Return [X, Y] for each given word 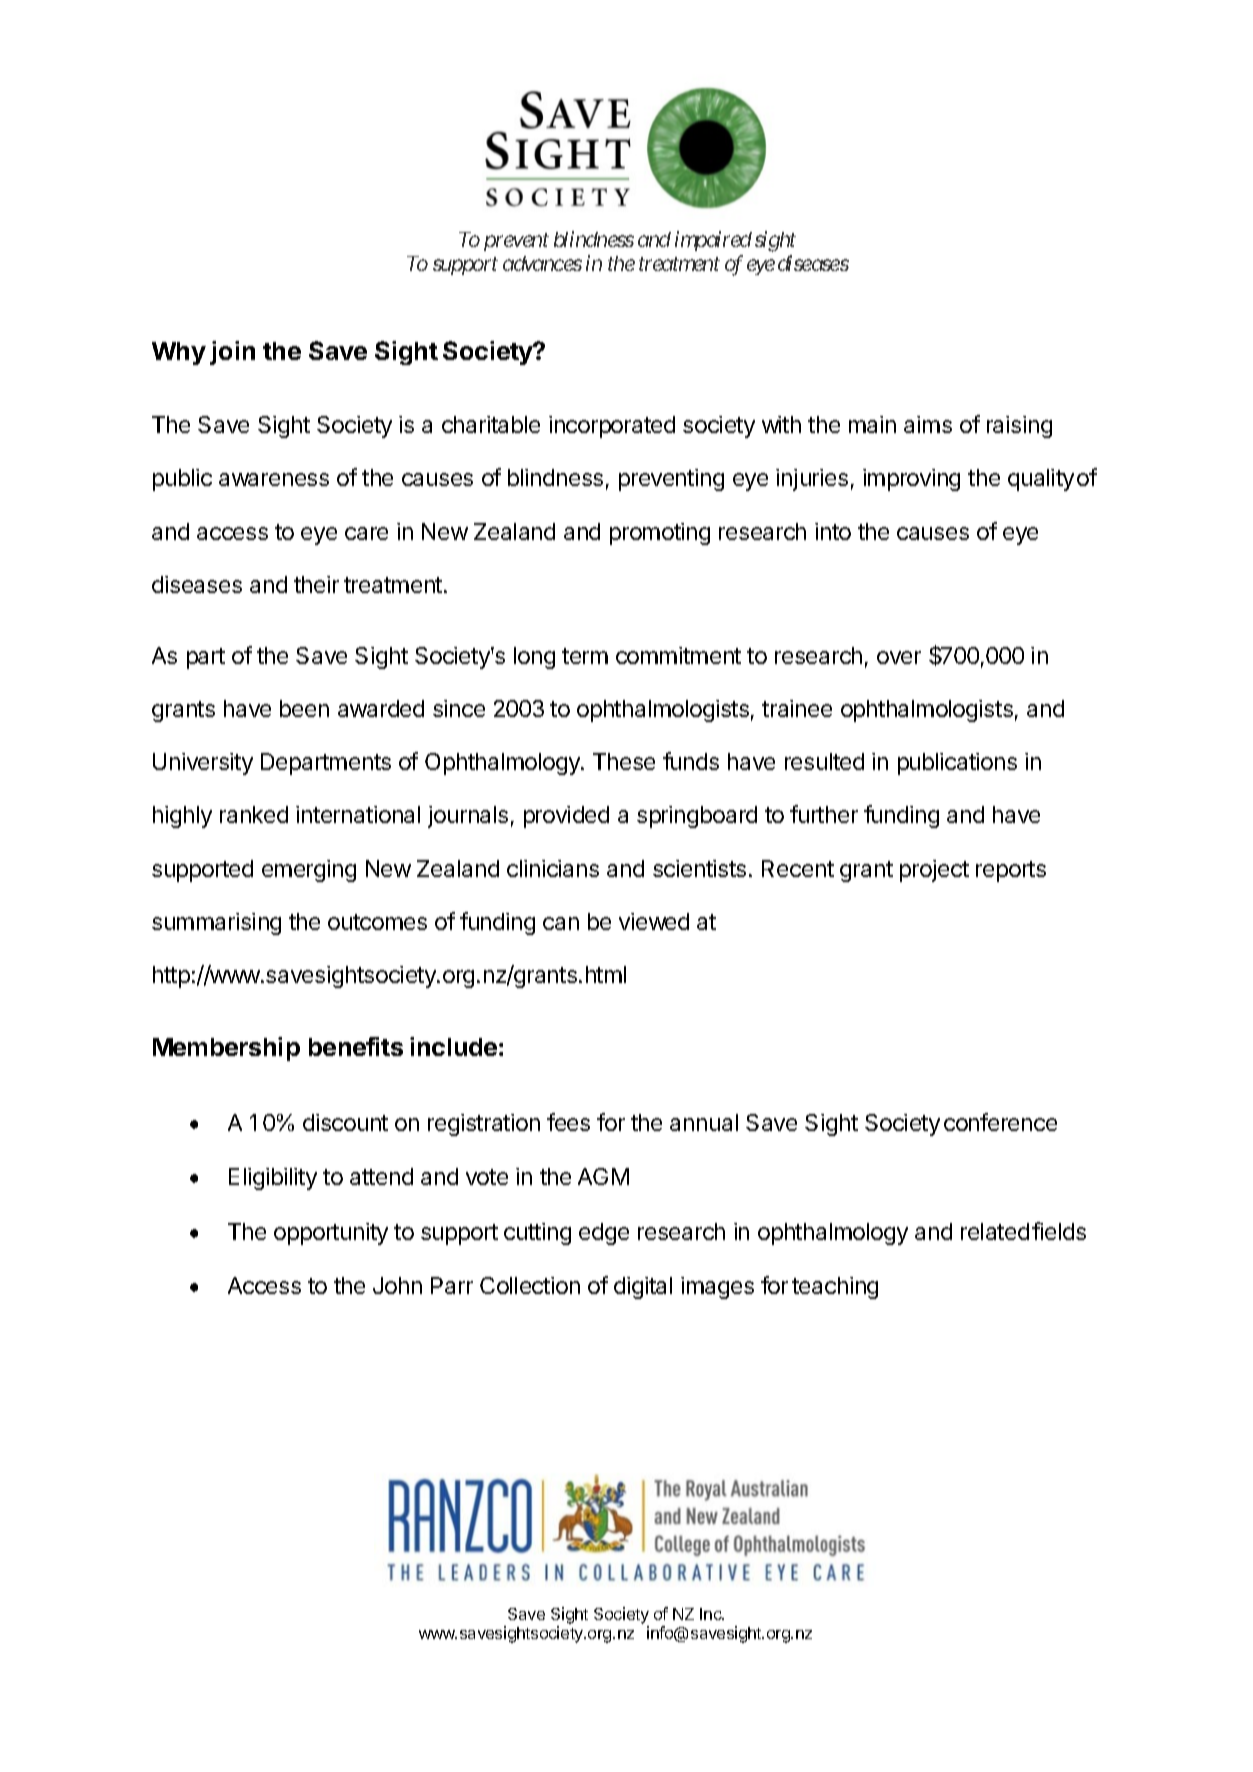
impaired [713, 241]
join [232, 353]
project [934, 871]
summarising [216, 924]
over [899, 657]
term [585, 656]
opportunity [331, 1234]
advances [542, 263]
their [316, 584]
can [561, 923]
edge [604, 1234]
